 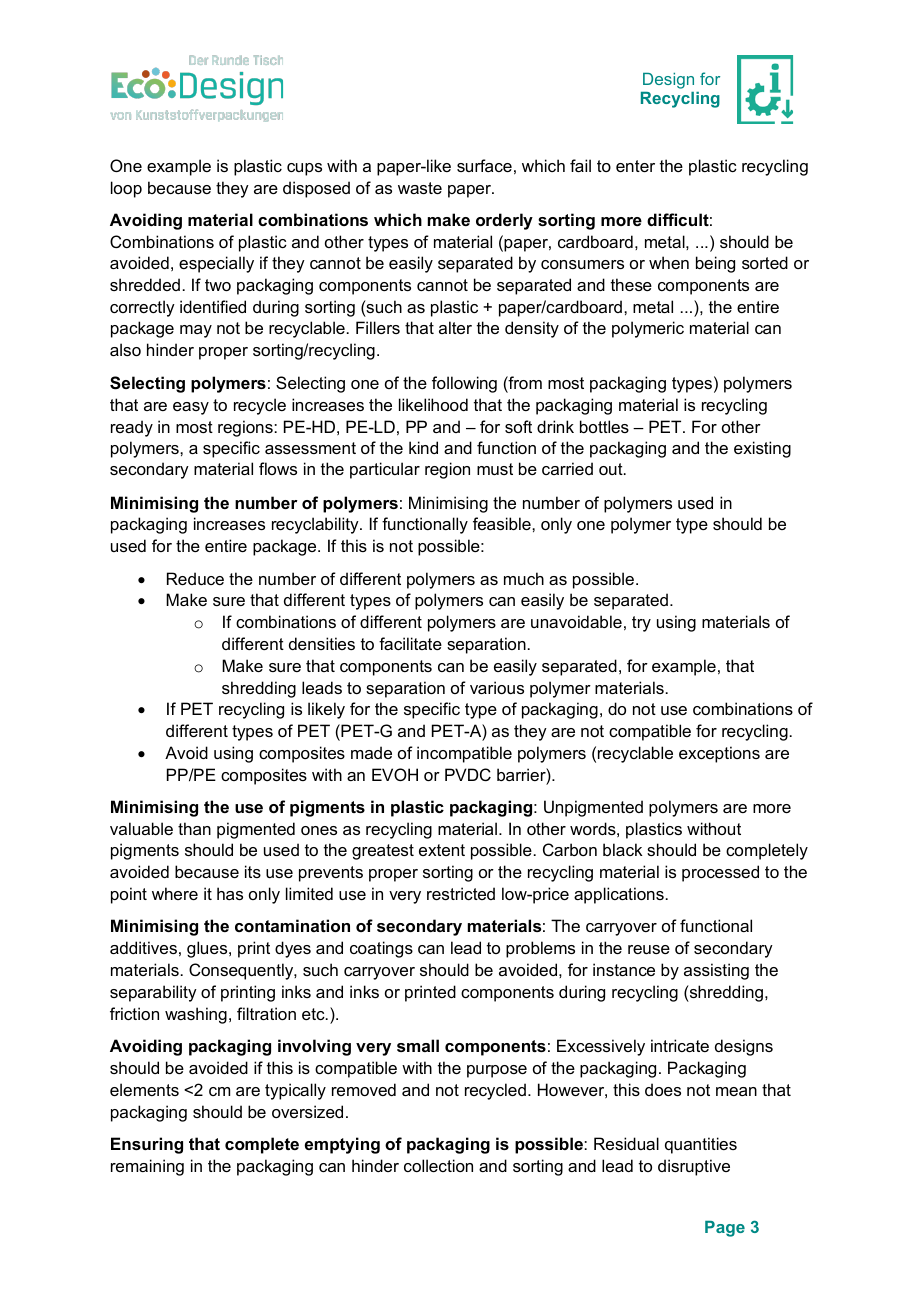 I want to click on reuse, so click(x=649, y=949).
